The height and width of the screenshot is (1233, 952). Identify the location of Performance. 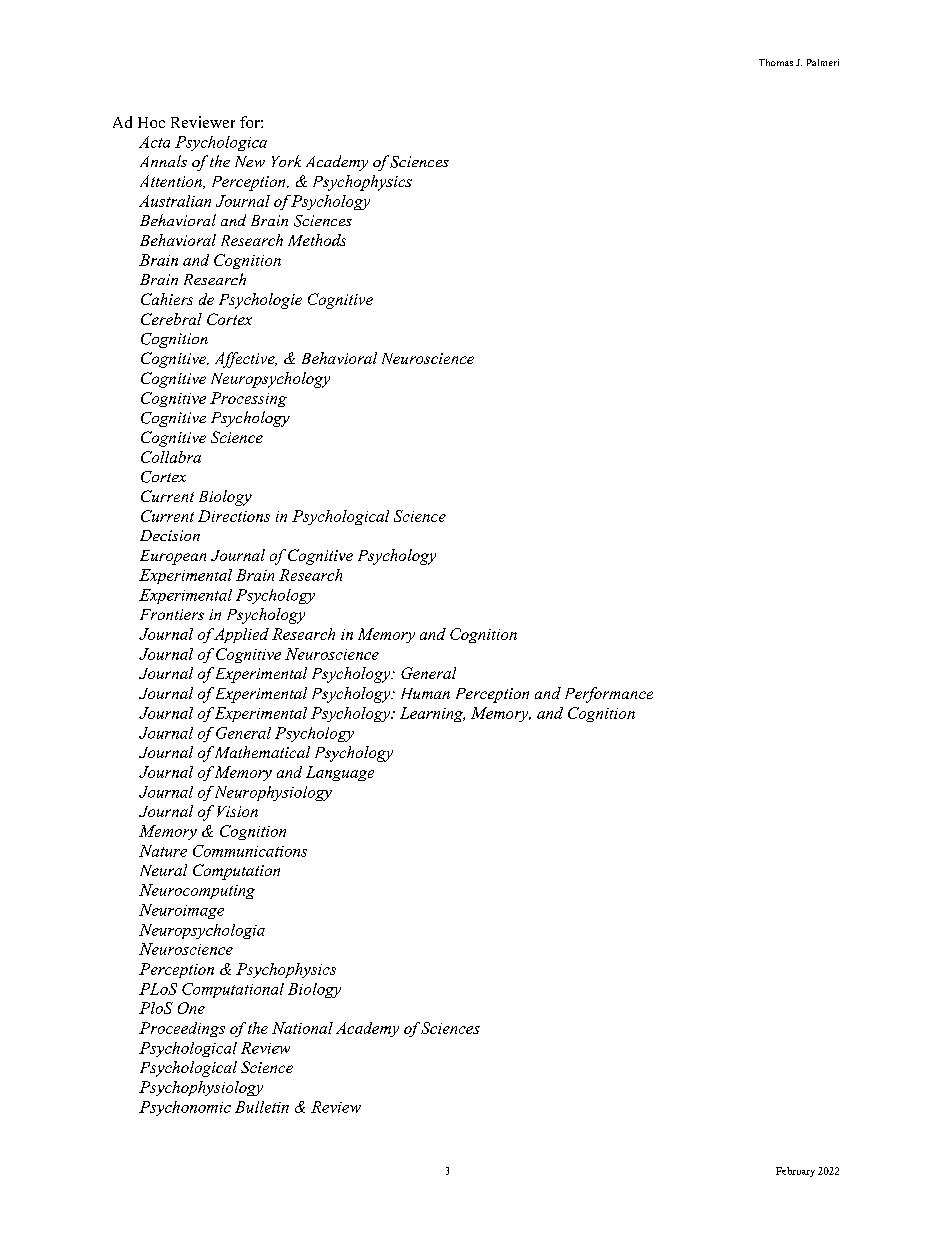
(609, 695).
